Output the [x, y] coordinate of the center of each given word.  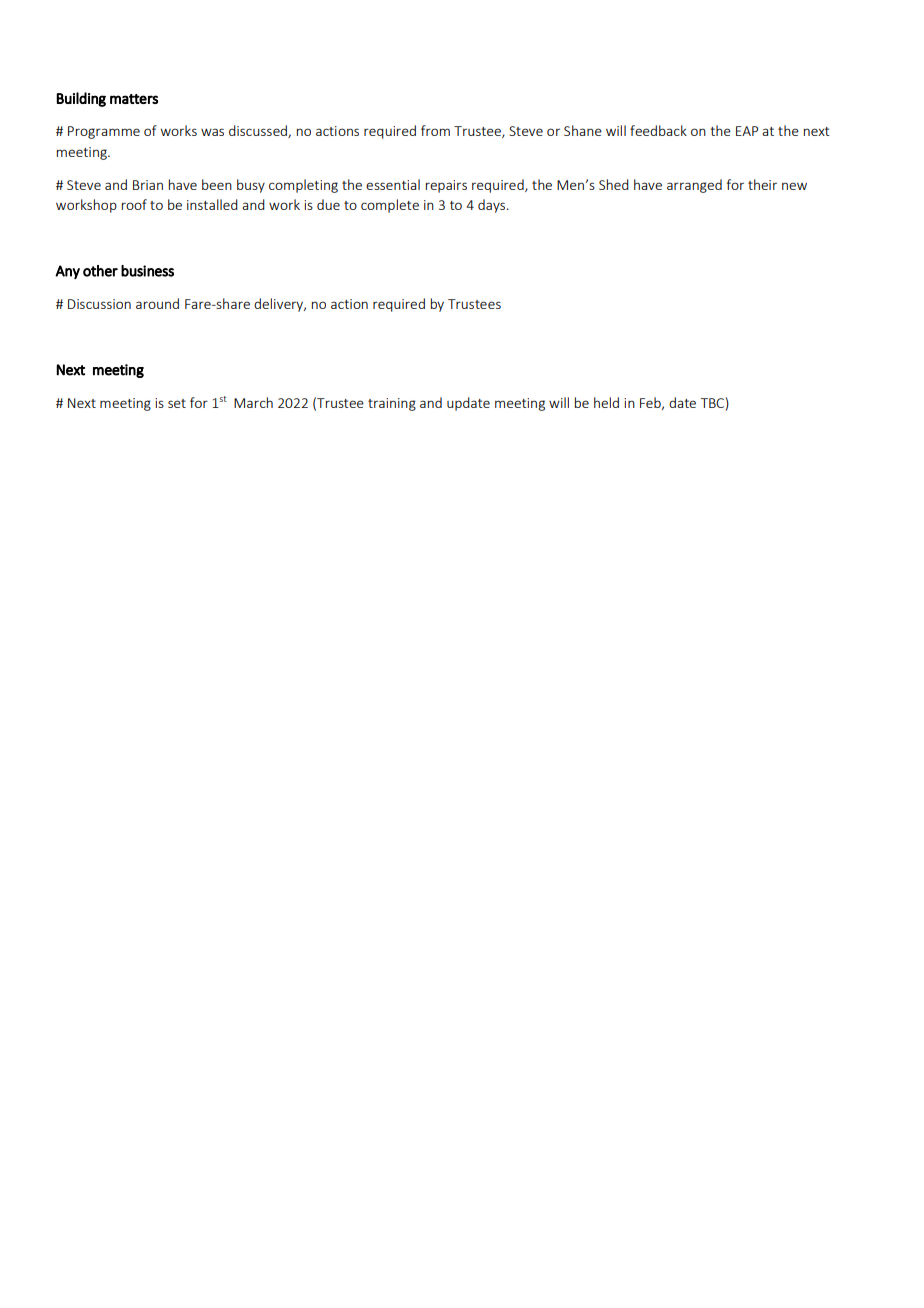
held [606, 402]
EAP [747, 131]
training [392, 404]
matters [134, 99]
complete [390, 206]
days [493, 206]
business [147, 271]
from [435, 130]
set [177, 403]
